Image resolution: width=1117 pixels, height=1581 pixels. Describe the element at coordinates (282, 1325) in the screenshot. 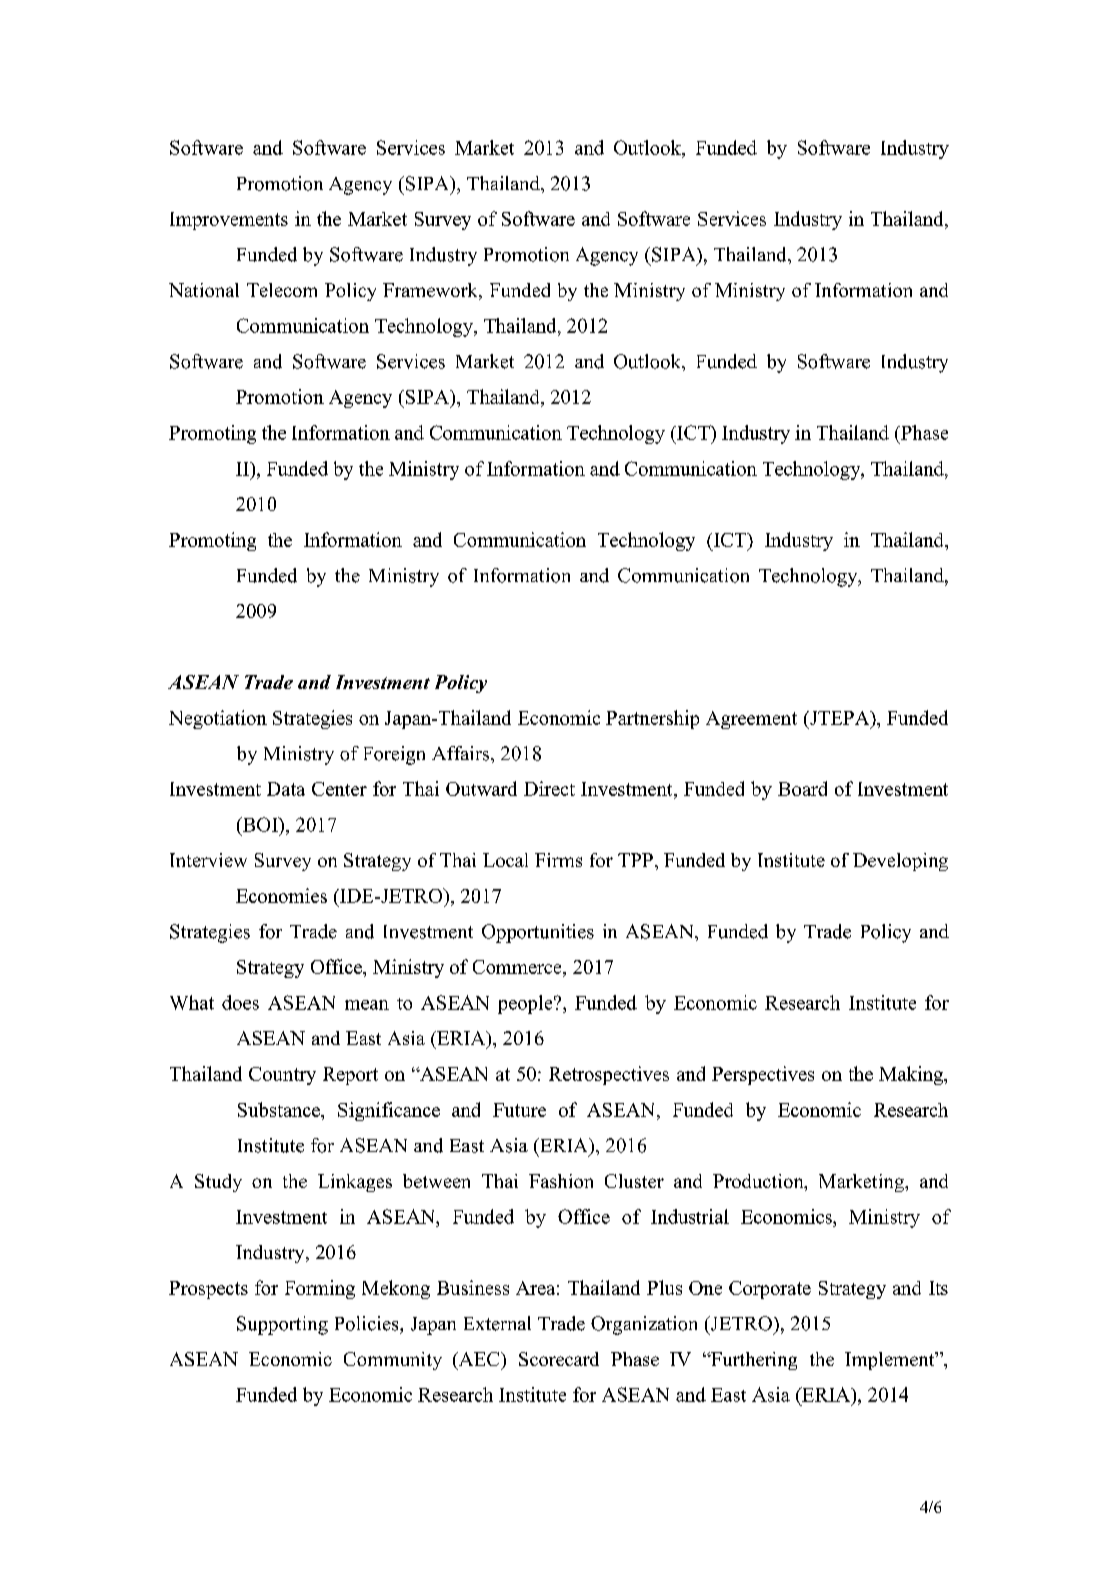

I see `Supporting` at that location.
